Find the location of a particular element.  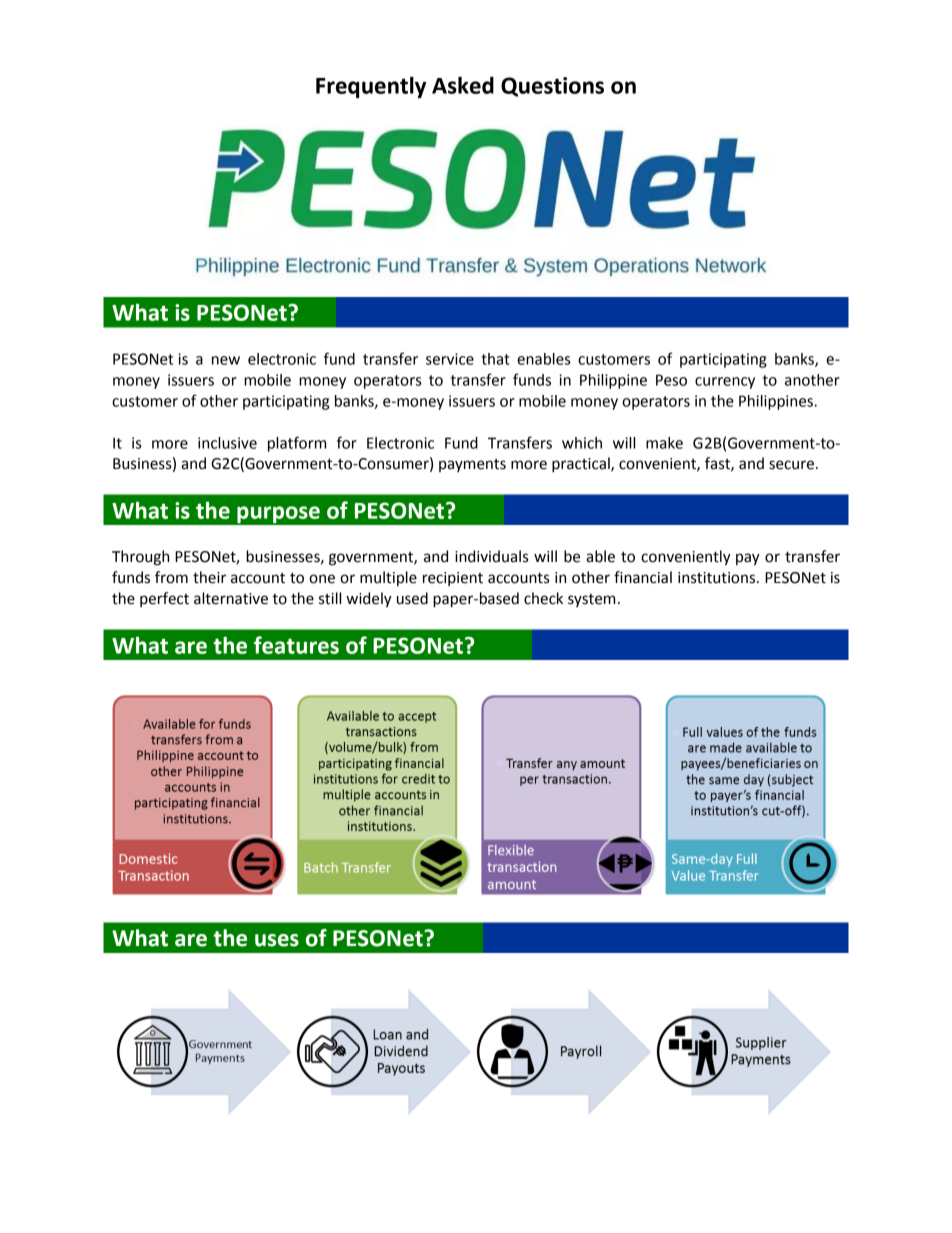

Frequently is located at coordinates (371, 87).
